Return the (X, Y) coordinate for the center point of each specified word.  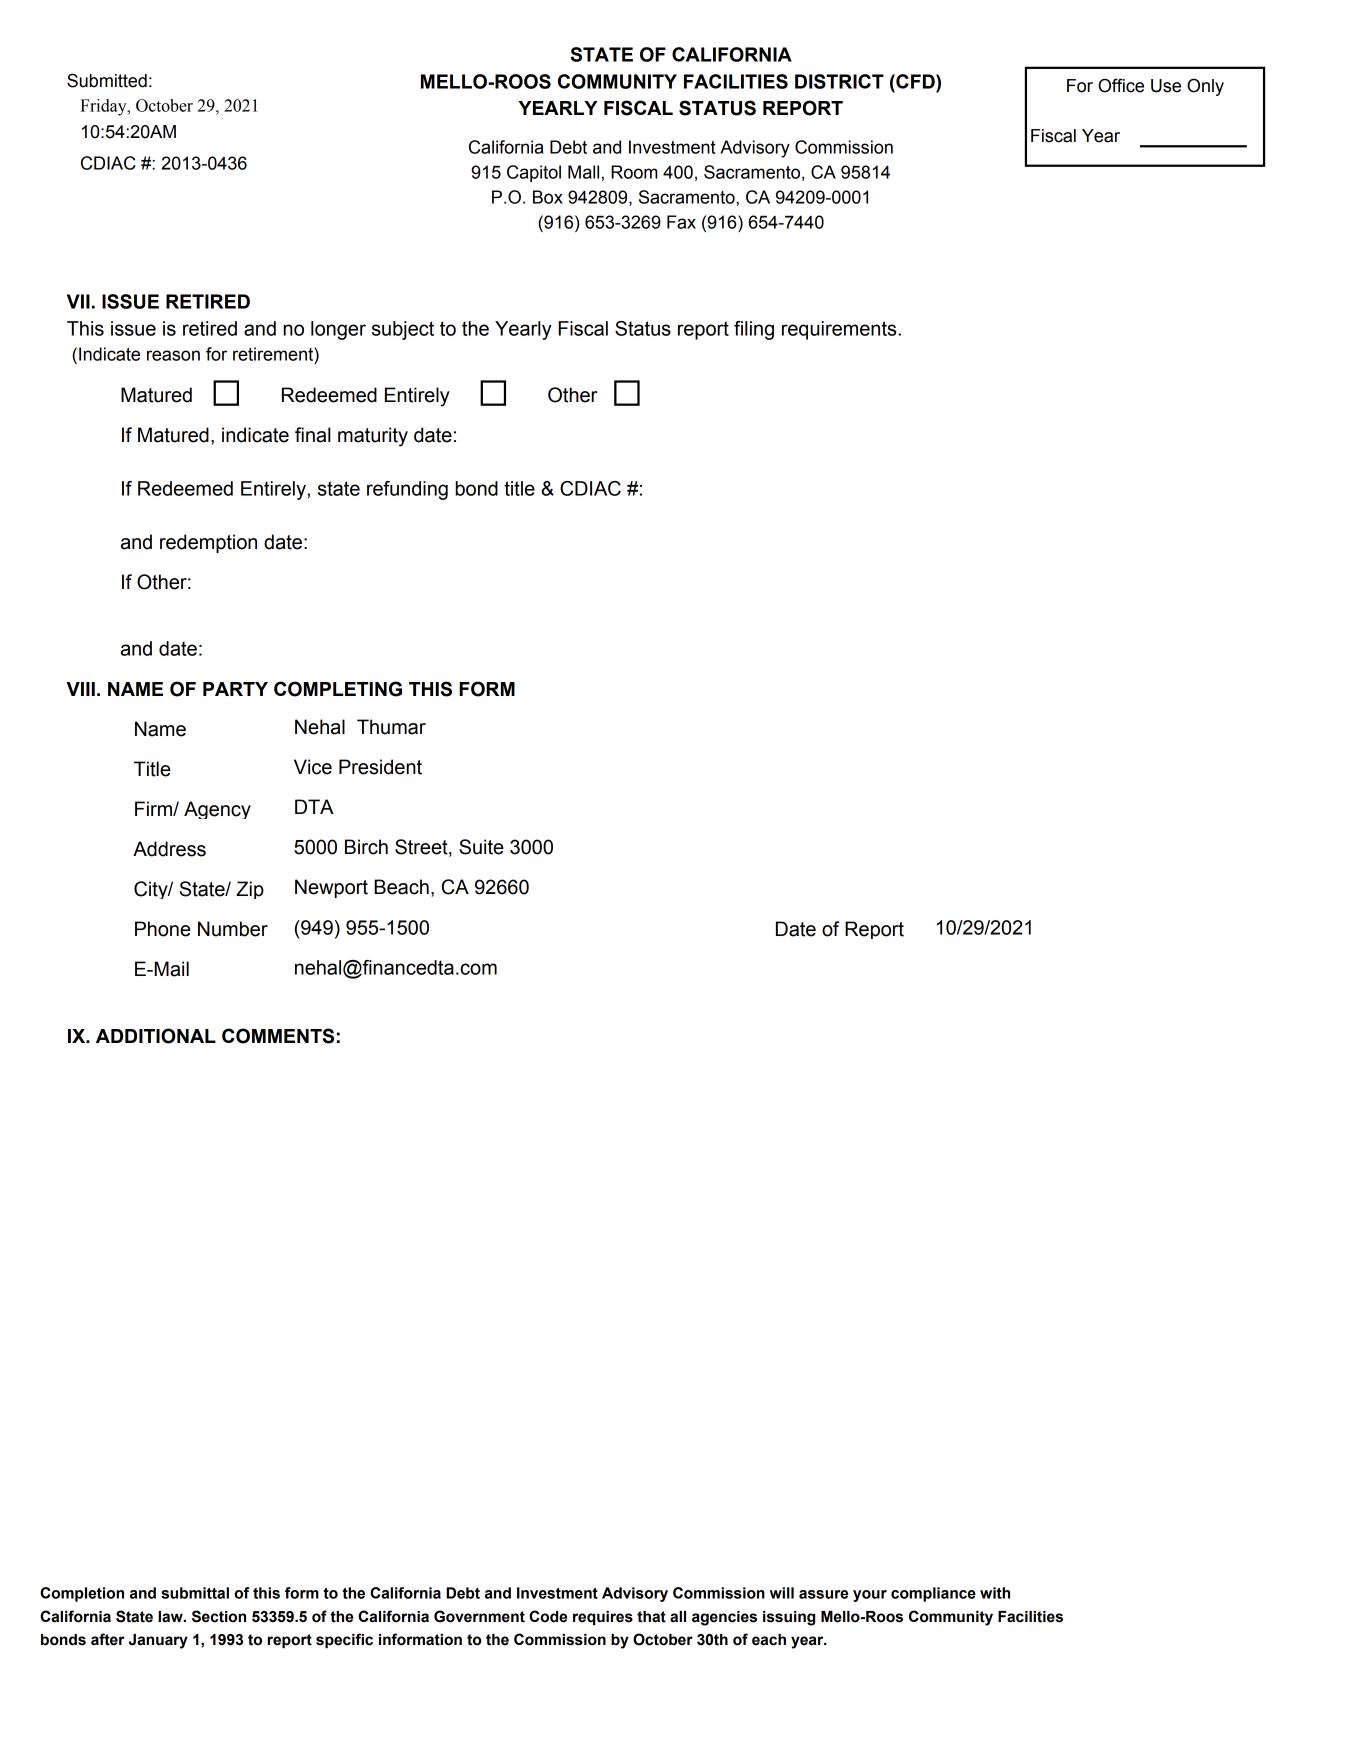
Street (422, 848)
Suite (481, 847)
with (995, 1593)
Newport (331, 888)
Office (1121, 85)
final (313, 435)
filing (754, 330)
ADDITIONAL (156, 1036)
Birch (366, 847)
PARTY (235, 689)
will (782, 1593)
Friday (104, 107)
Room (634, 172)
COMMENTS (278, 1036)
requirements (840, 330)
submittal (195, 1593)
